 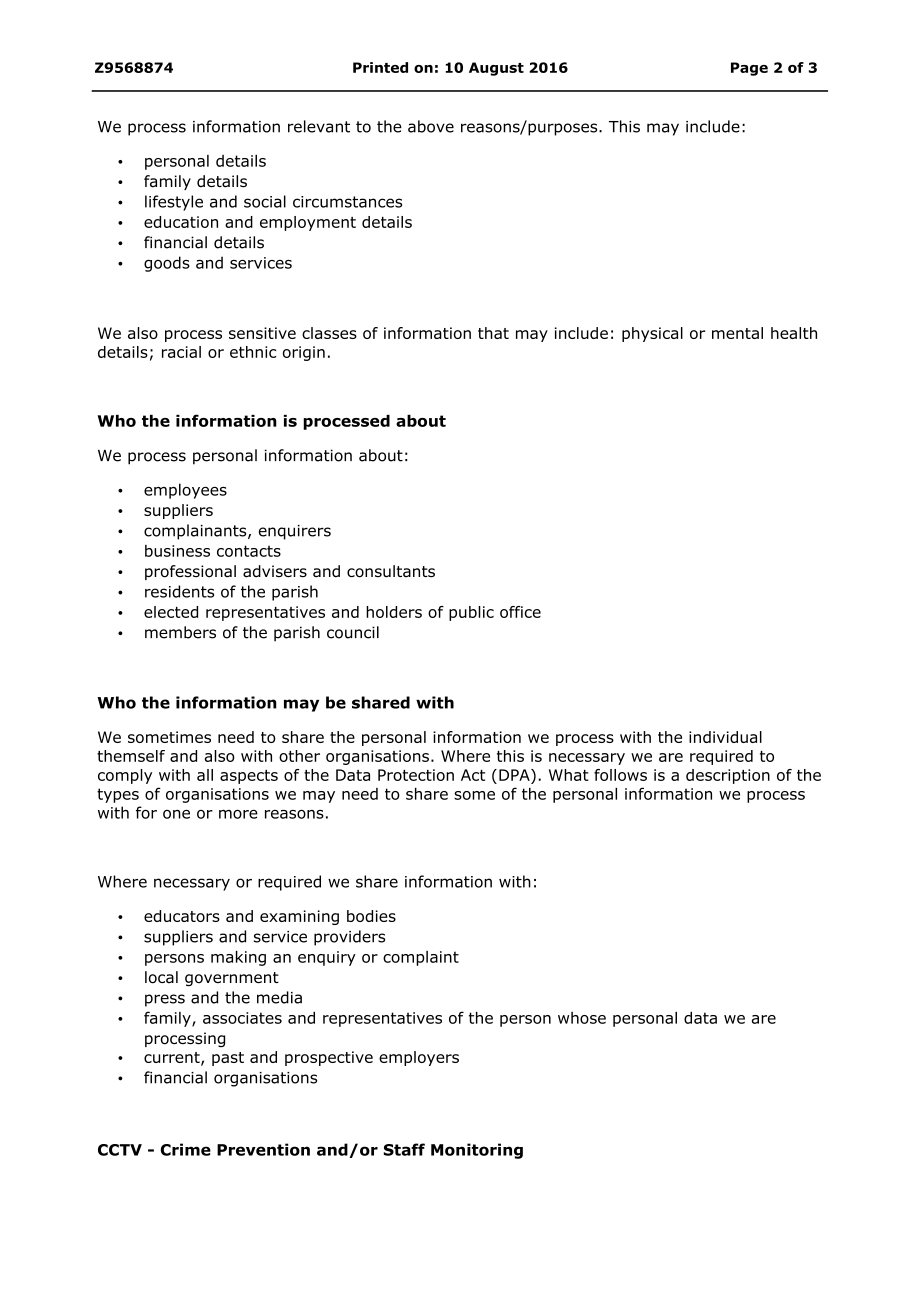 What do you see at coordinates (737, 333) in the document?
I see `mental` at bounding box center [737, 333].
